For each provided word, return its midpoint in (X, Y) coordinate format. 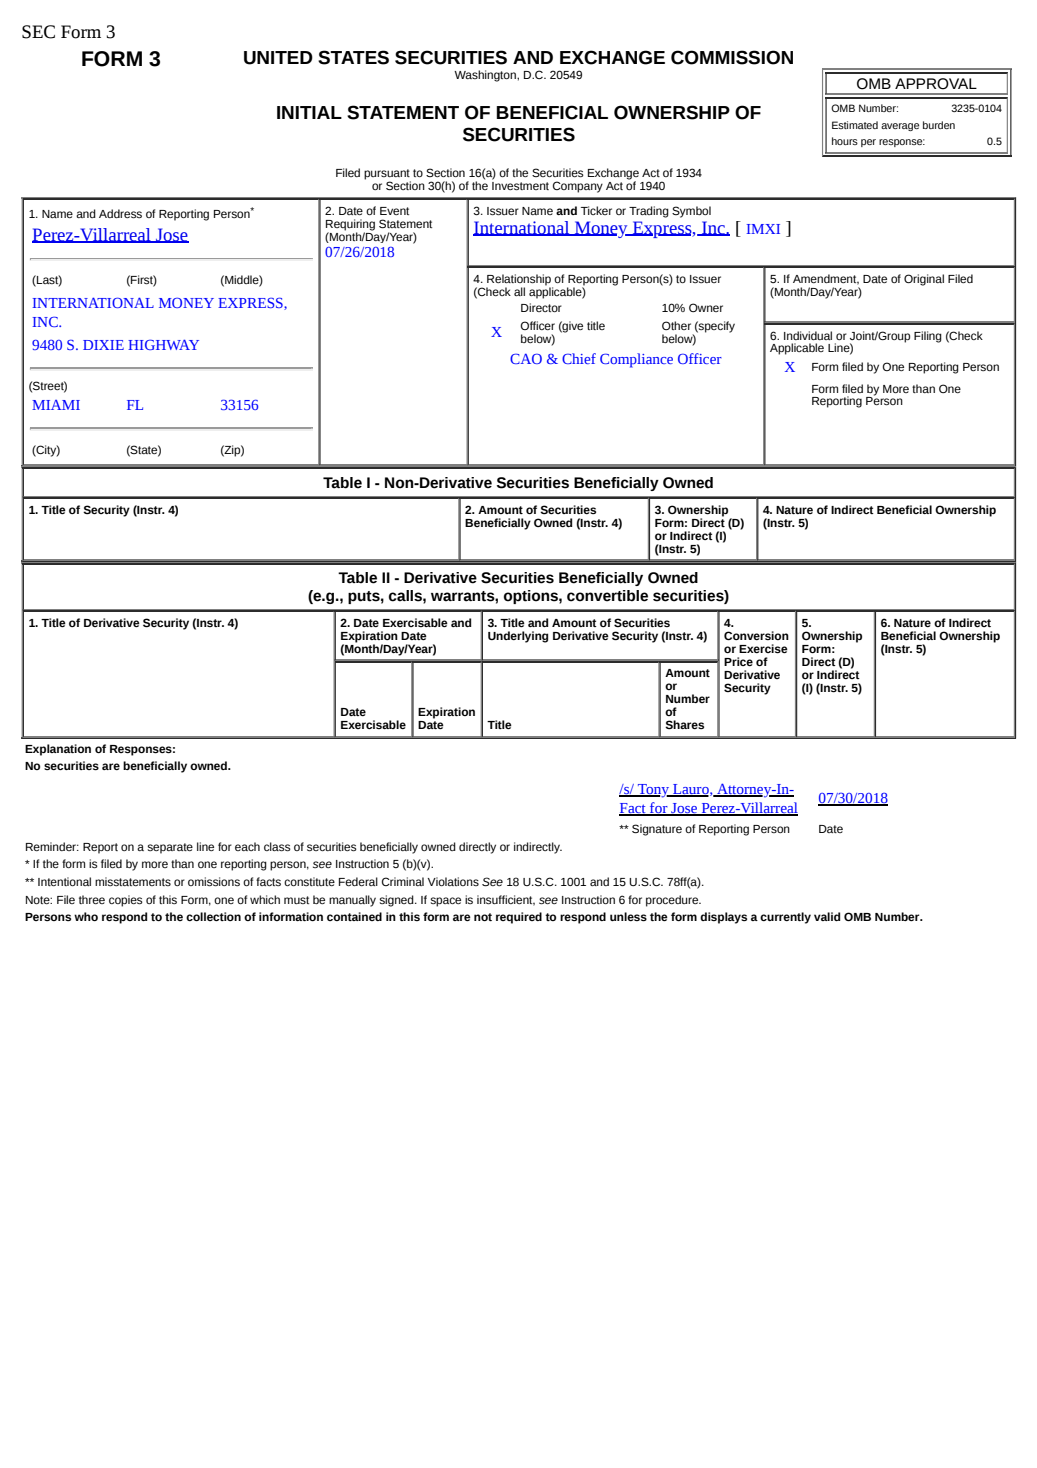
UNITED (278, 58)
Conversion (756, 635)
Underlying (518, 637)
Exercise (763, 649)
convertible (607, 596)
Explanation (58, 750)
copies (126, 901)
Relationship (519, 281)
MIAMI (56, 405)
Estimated (855, 125)
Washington (486, 76)
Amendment (826, 279)
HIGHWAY (163, 344)
